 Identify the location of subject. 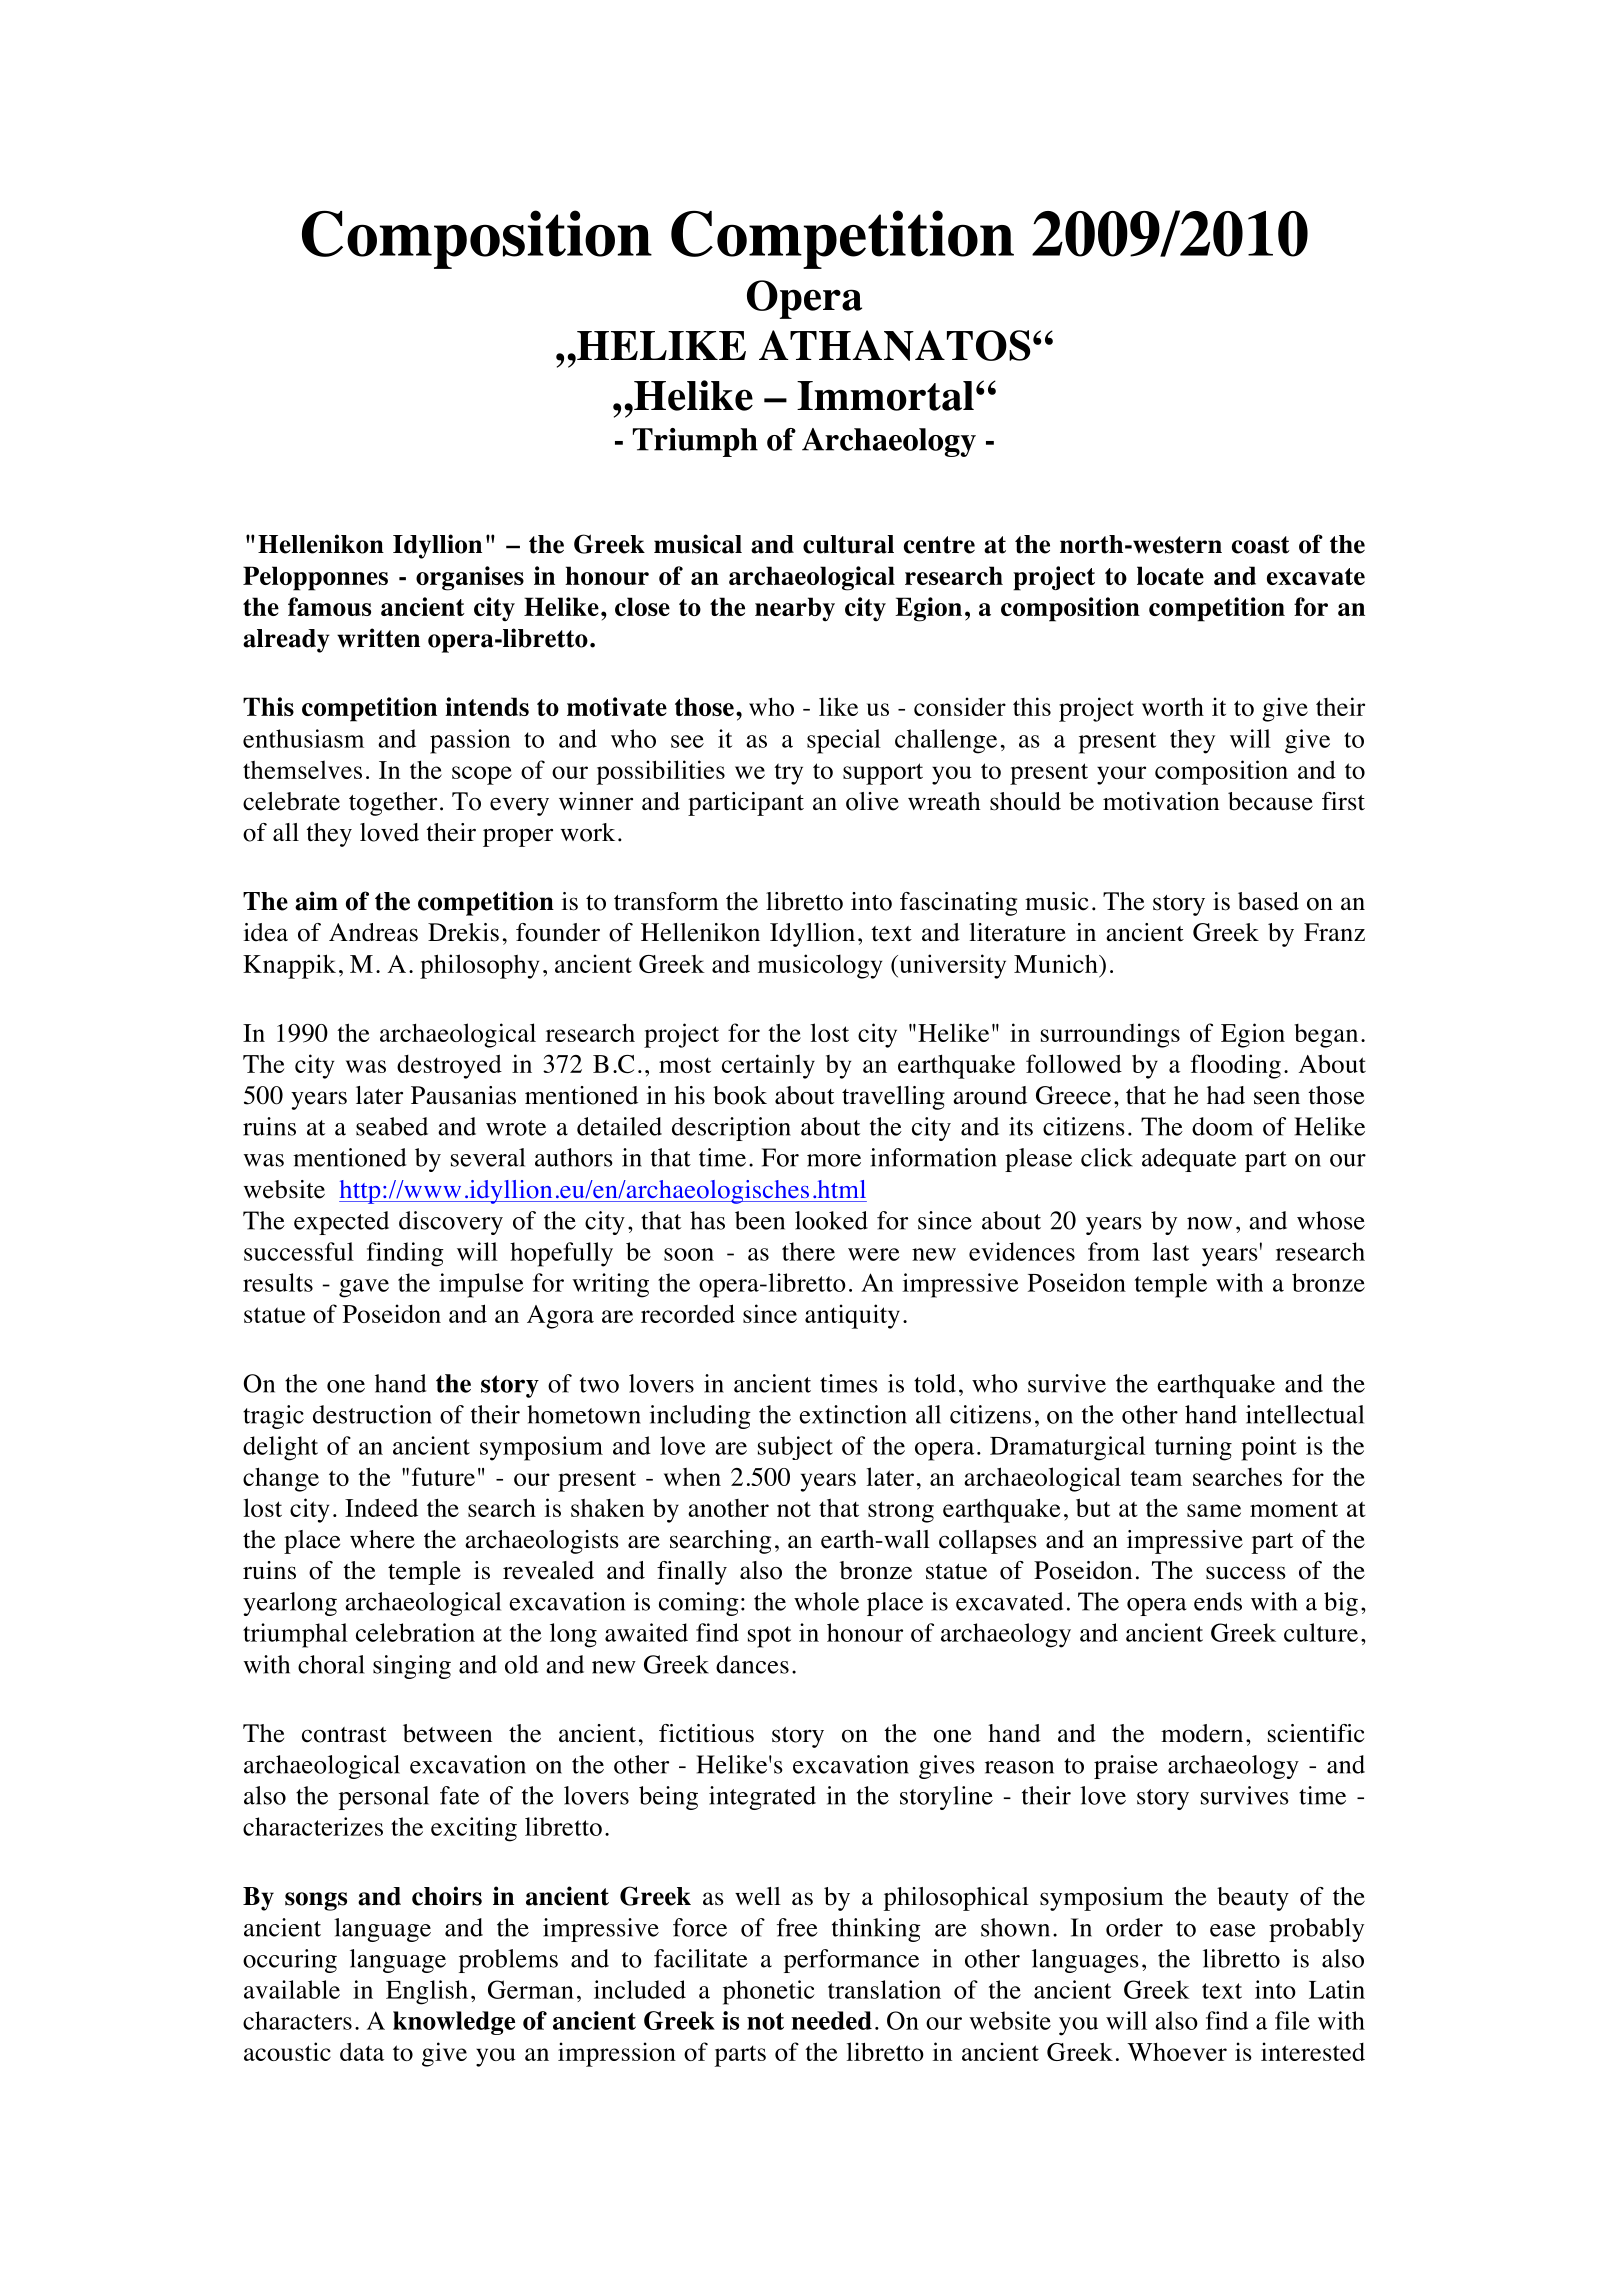
(795, 1448).
